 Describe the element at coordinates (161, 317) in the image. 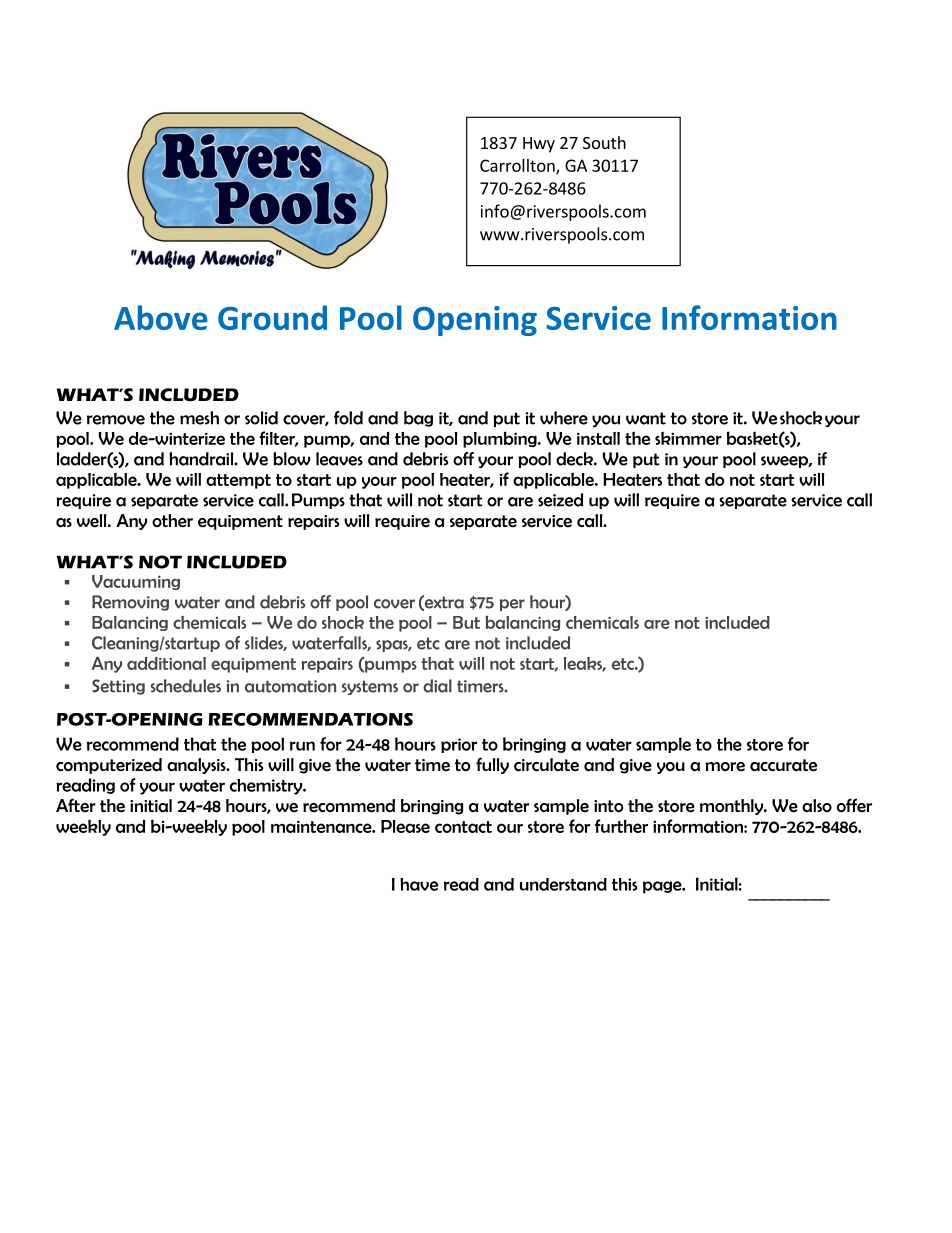

I see `Above` at that location.
